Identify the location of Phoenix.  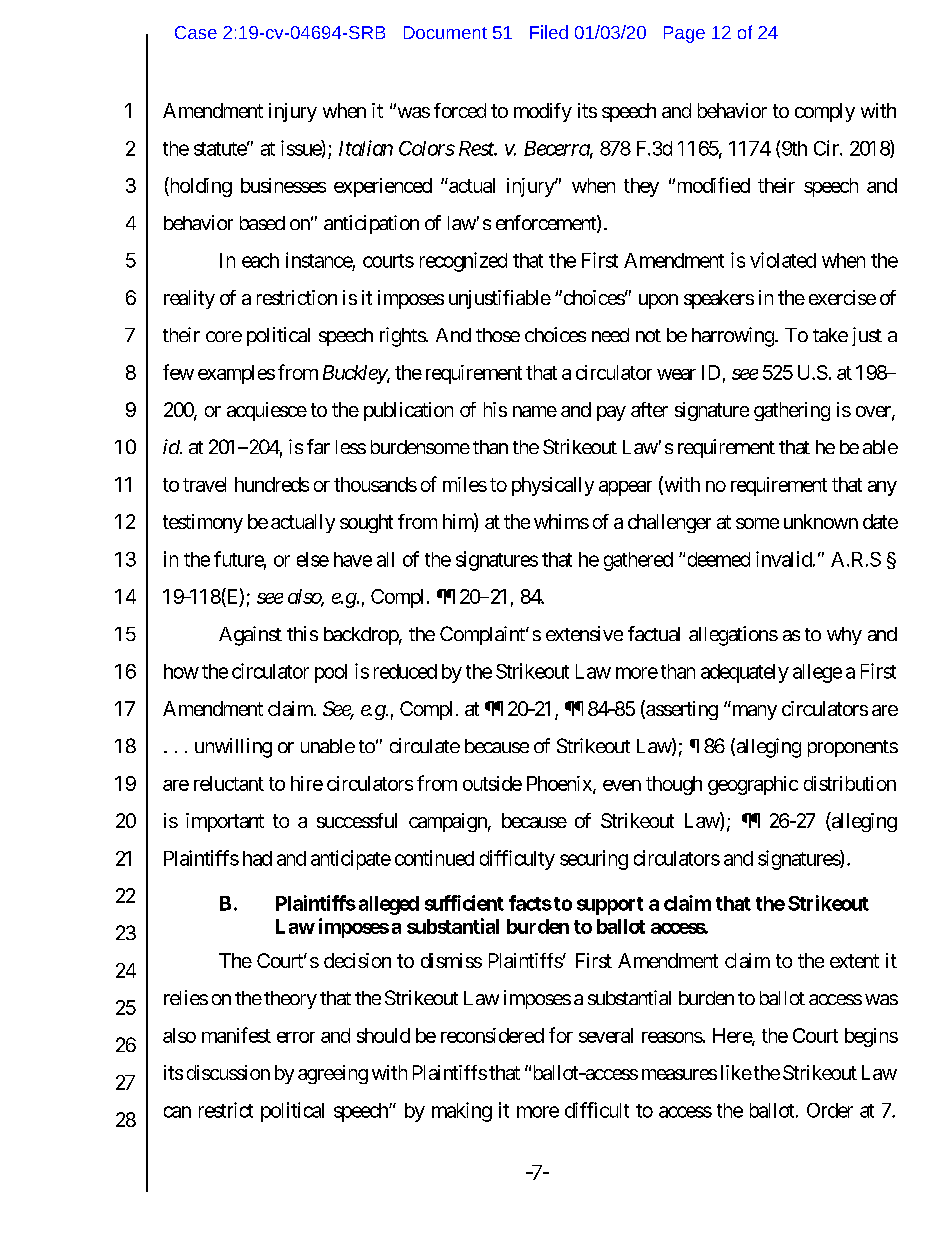
(560, 784).
